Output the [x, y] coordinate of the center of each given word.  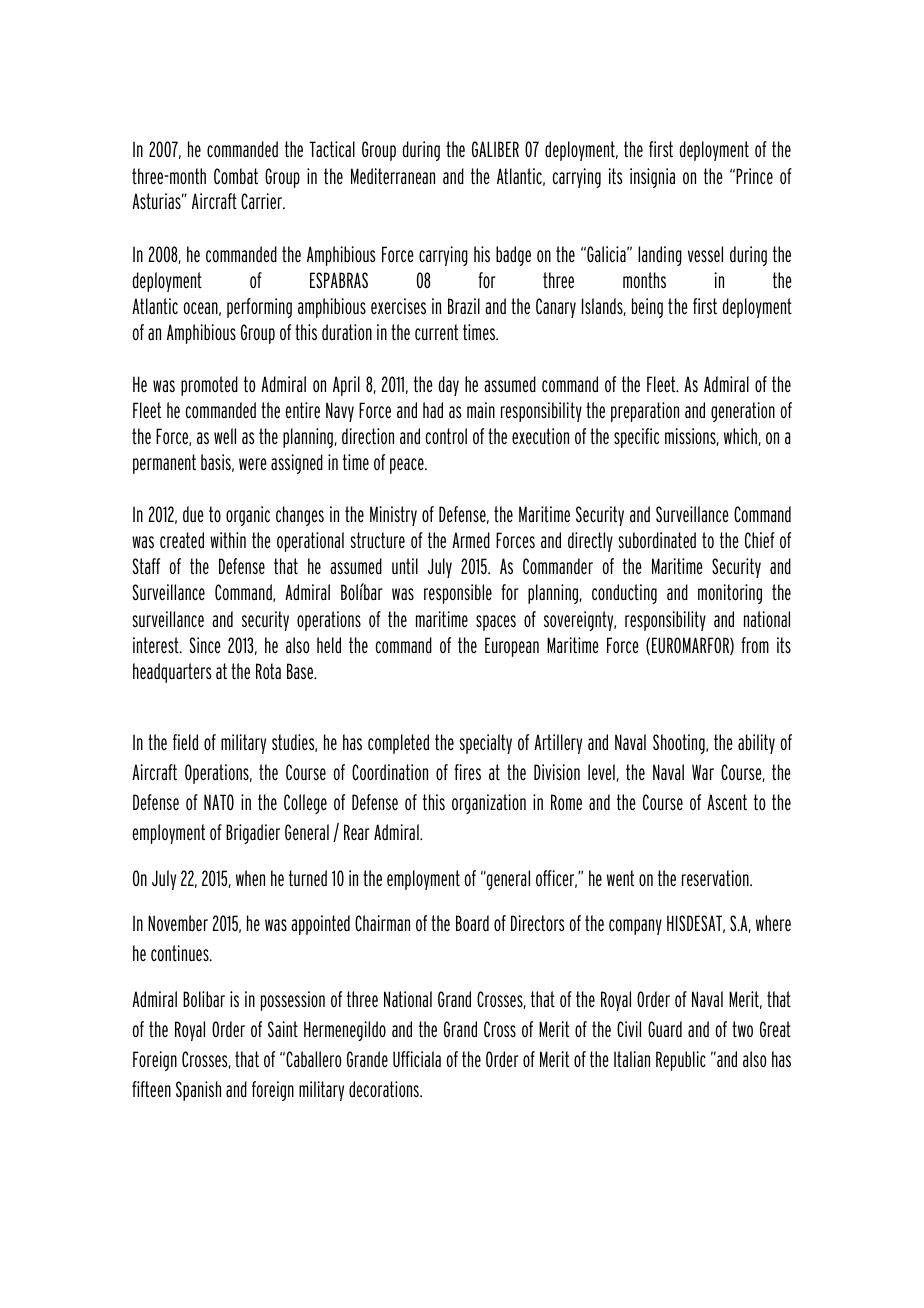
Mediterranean [393, 176]
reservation [716, 878]
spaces [496, 623]
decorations [385, 1089]
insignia [652, 178]
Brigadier [253, 834]
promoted [209, 386]
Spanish [198, 1091]
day [449, 386]
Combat [236, 176]
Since [205, 645]
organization [489, 804]
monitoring [730, 594]
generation [743, 412]
